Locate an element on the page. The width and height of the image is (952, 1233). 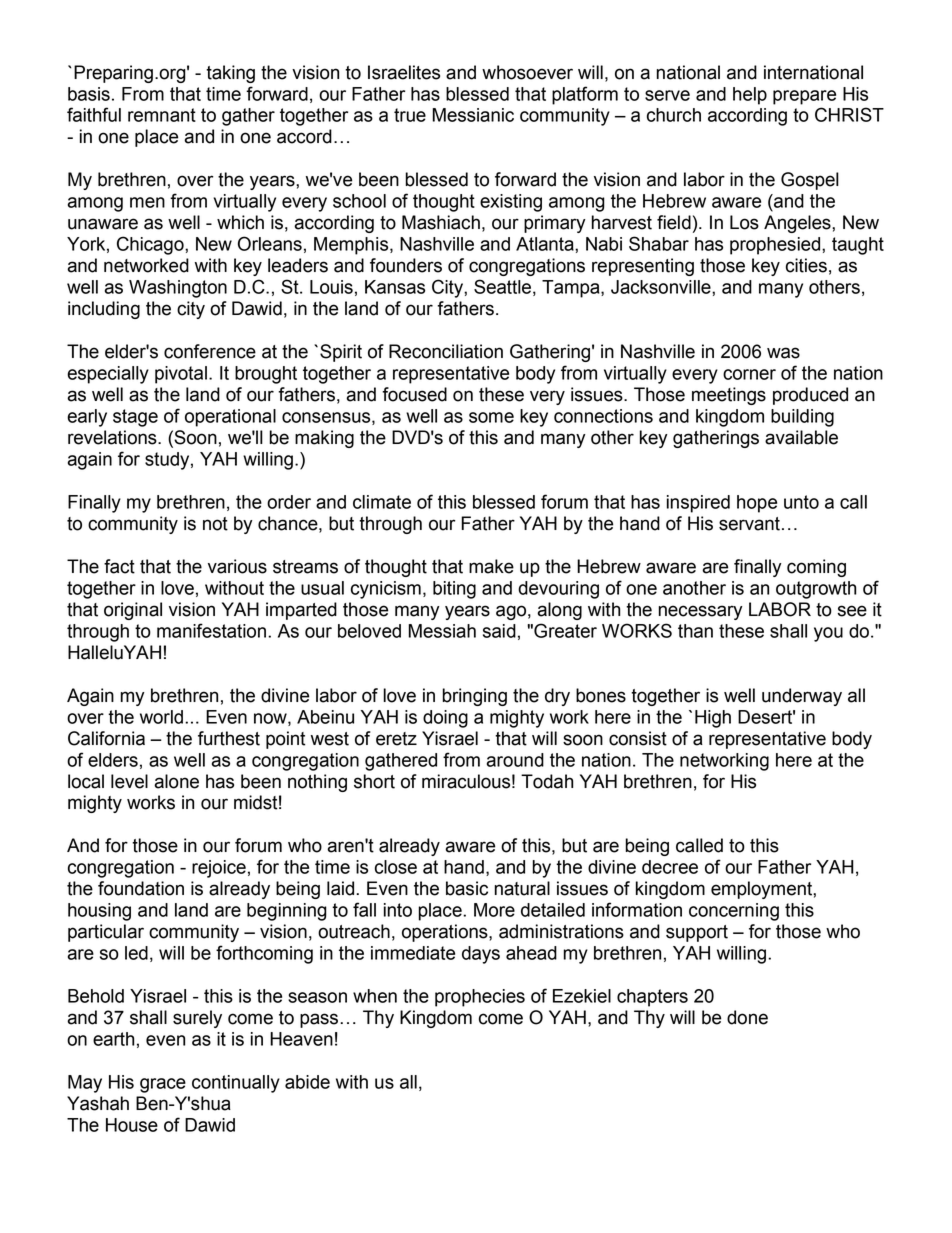
High is located at coordinates (713, 719).
